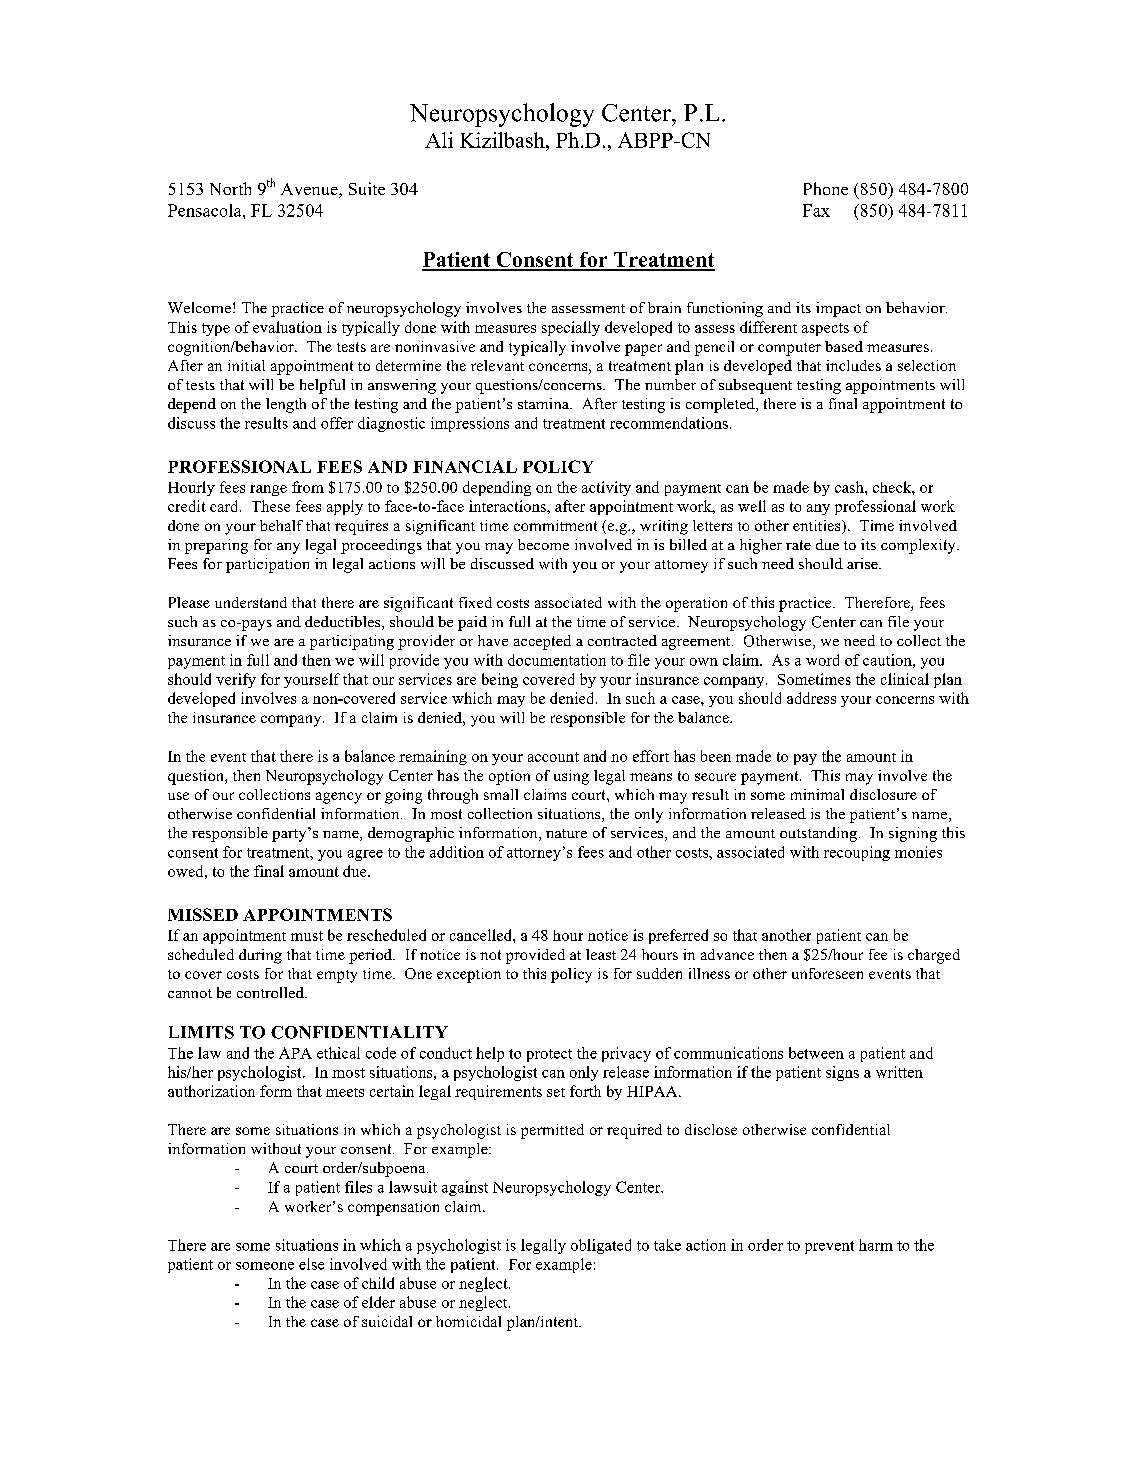  Describe the element at coordinates (876, 1245) in the screenshot. I see `harm` at that location.
